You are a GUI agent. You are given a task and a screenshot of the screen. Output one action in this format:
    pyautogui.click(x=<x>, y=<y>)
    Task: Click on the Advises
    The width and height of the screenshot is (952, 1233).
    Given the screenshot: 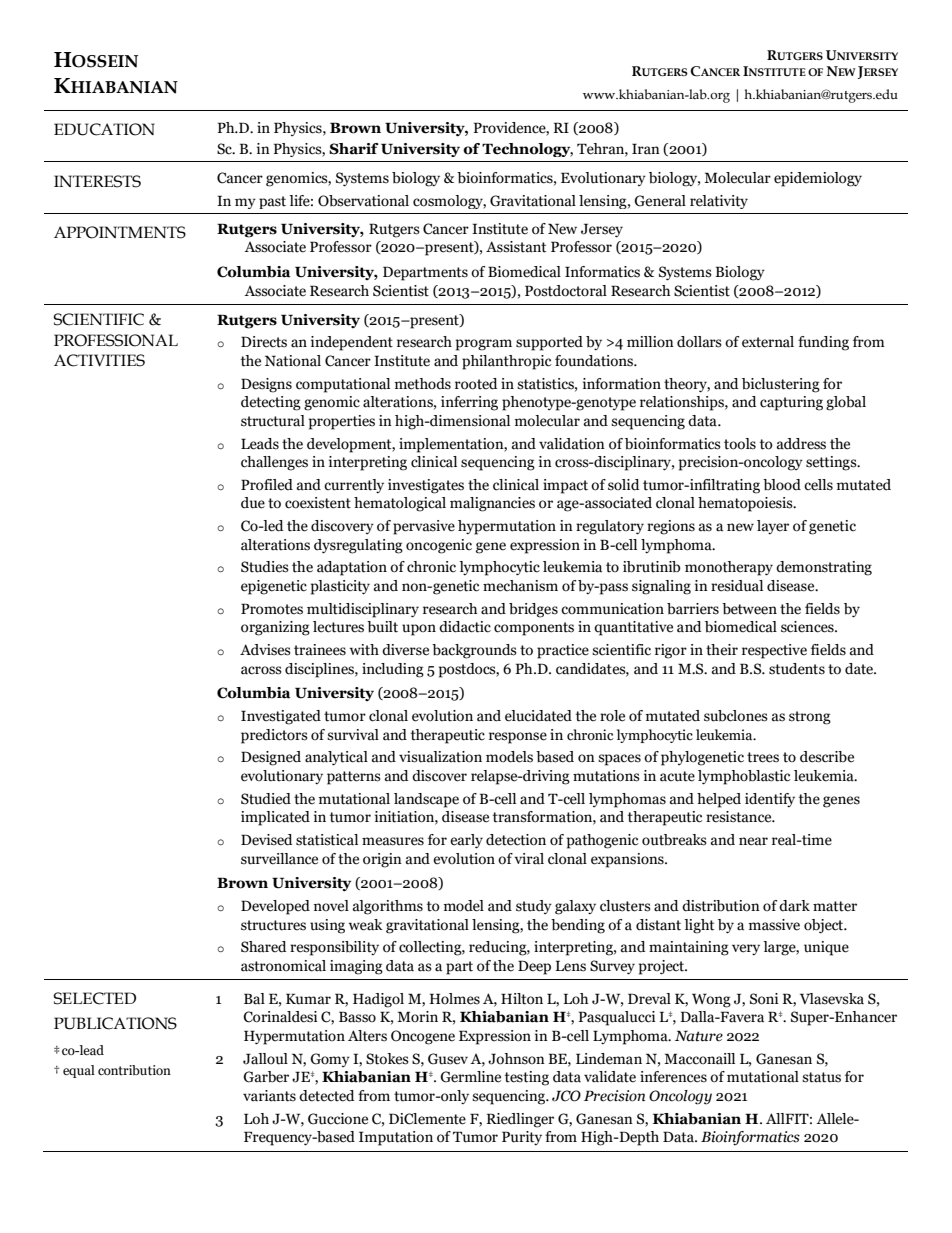 What is the action you would take?
    pyautogui.click(x=265, y=650)
